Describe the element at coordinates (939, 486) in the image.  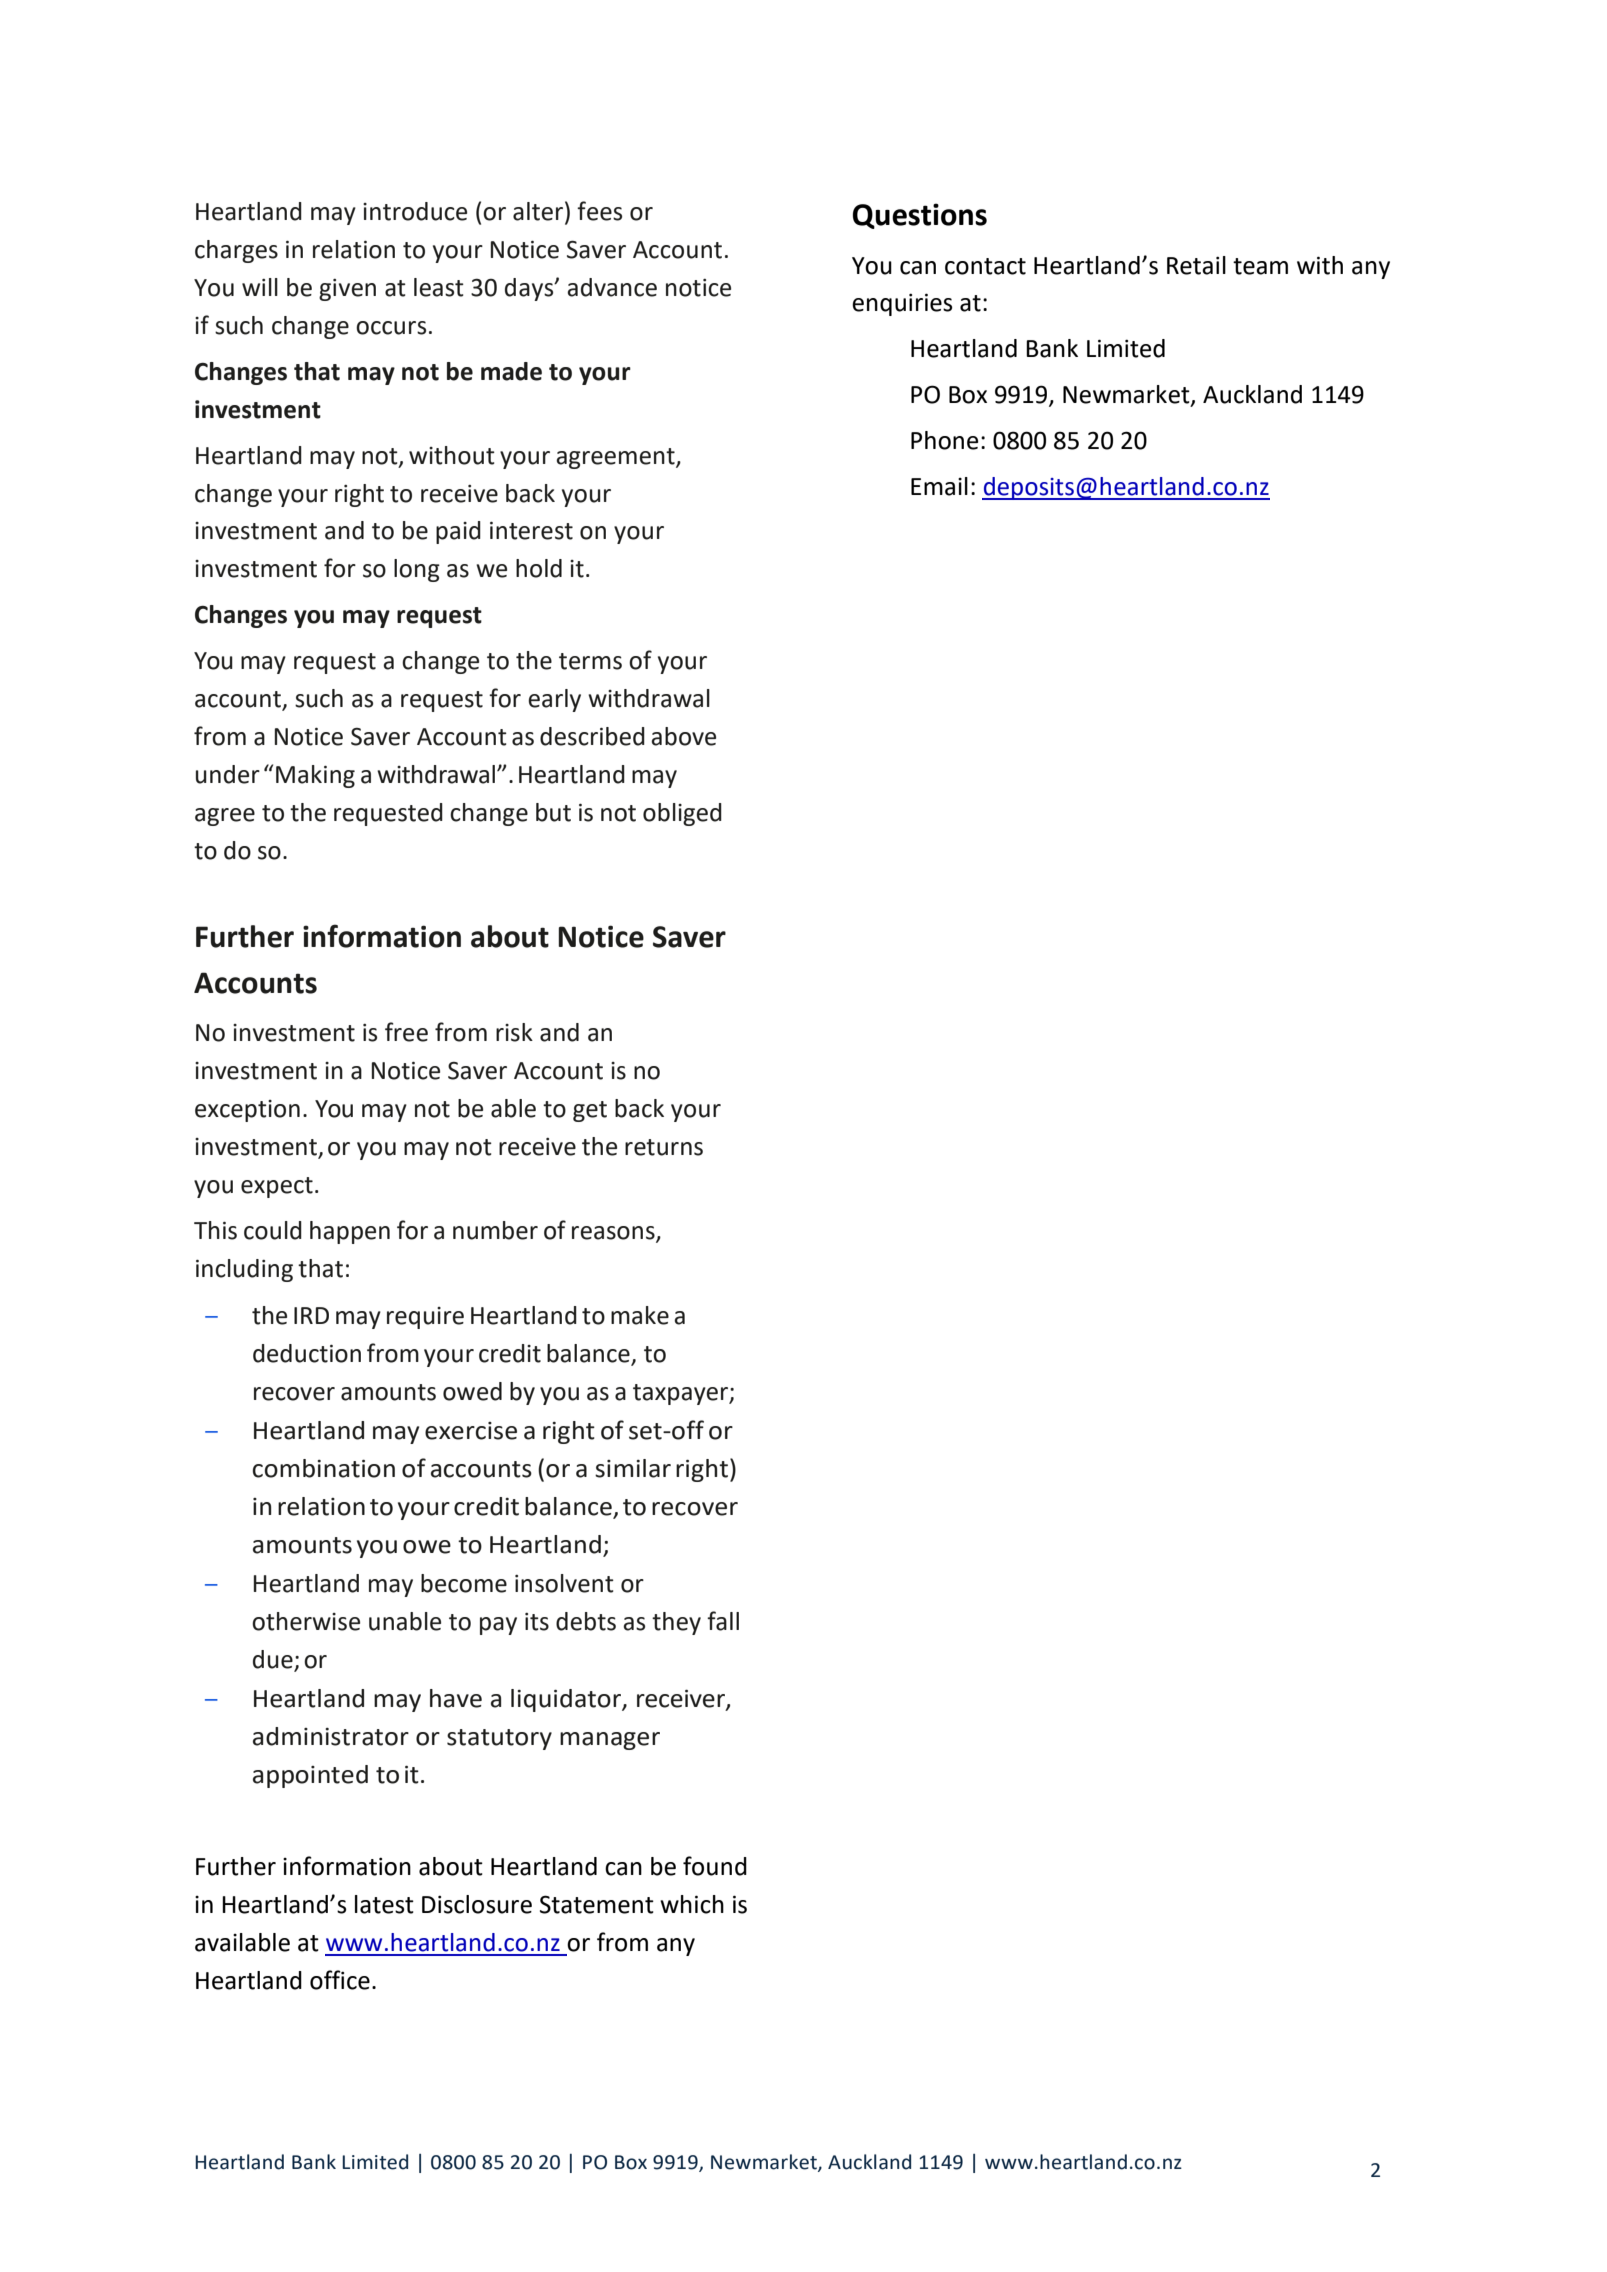
I see `Email` at that location.
